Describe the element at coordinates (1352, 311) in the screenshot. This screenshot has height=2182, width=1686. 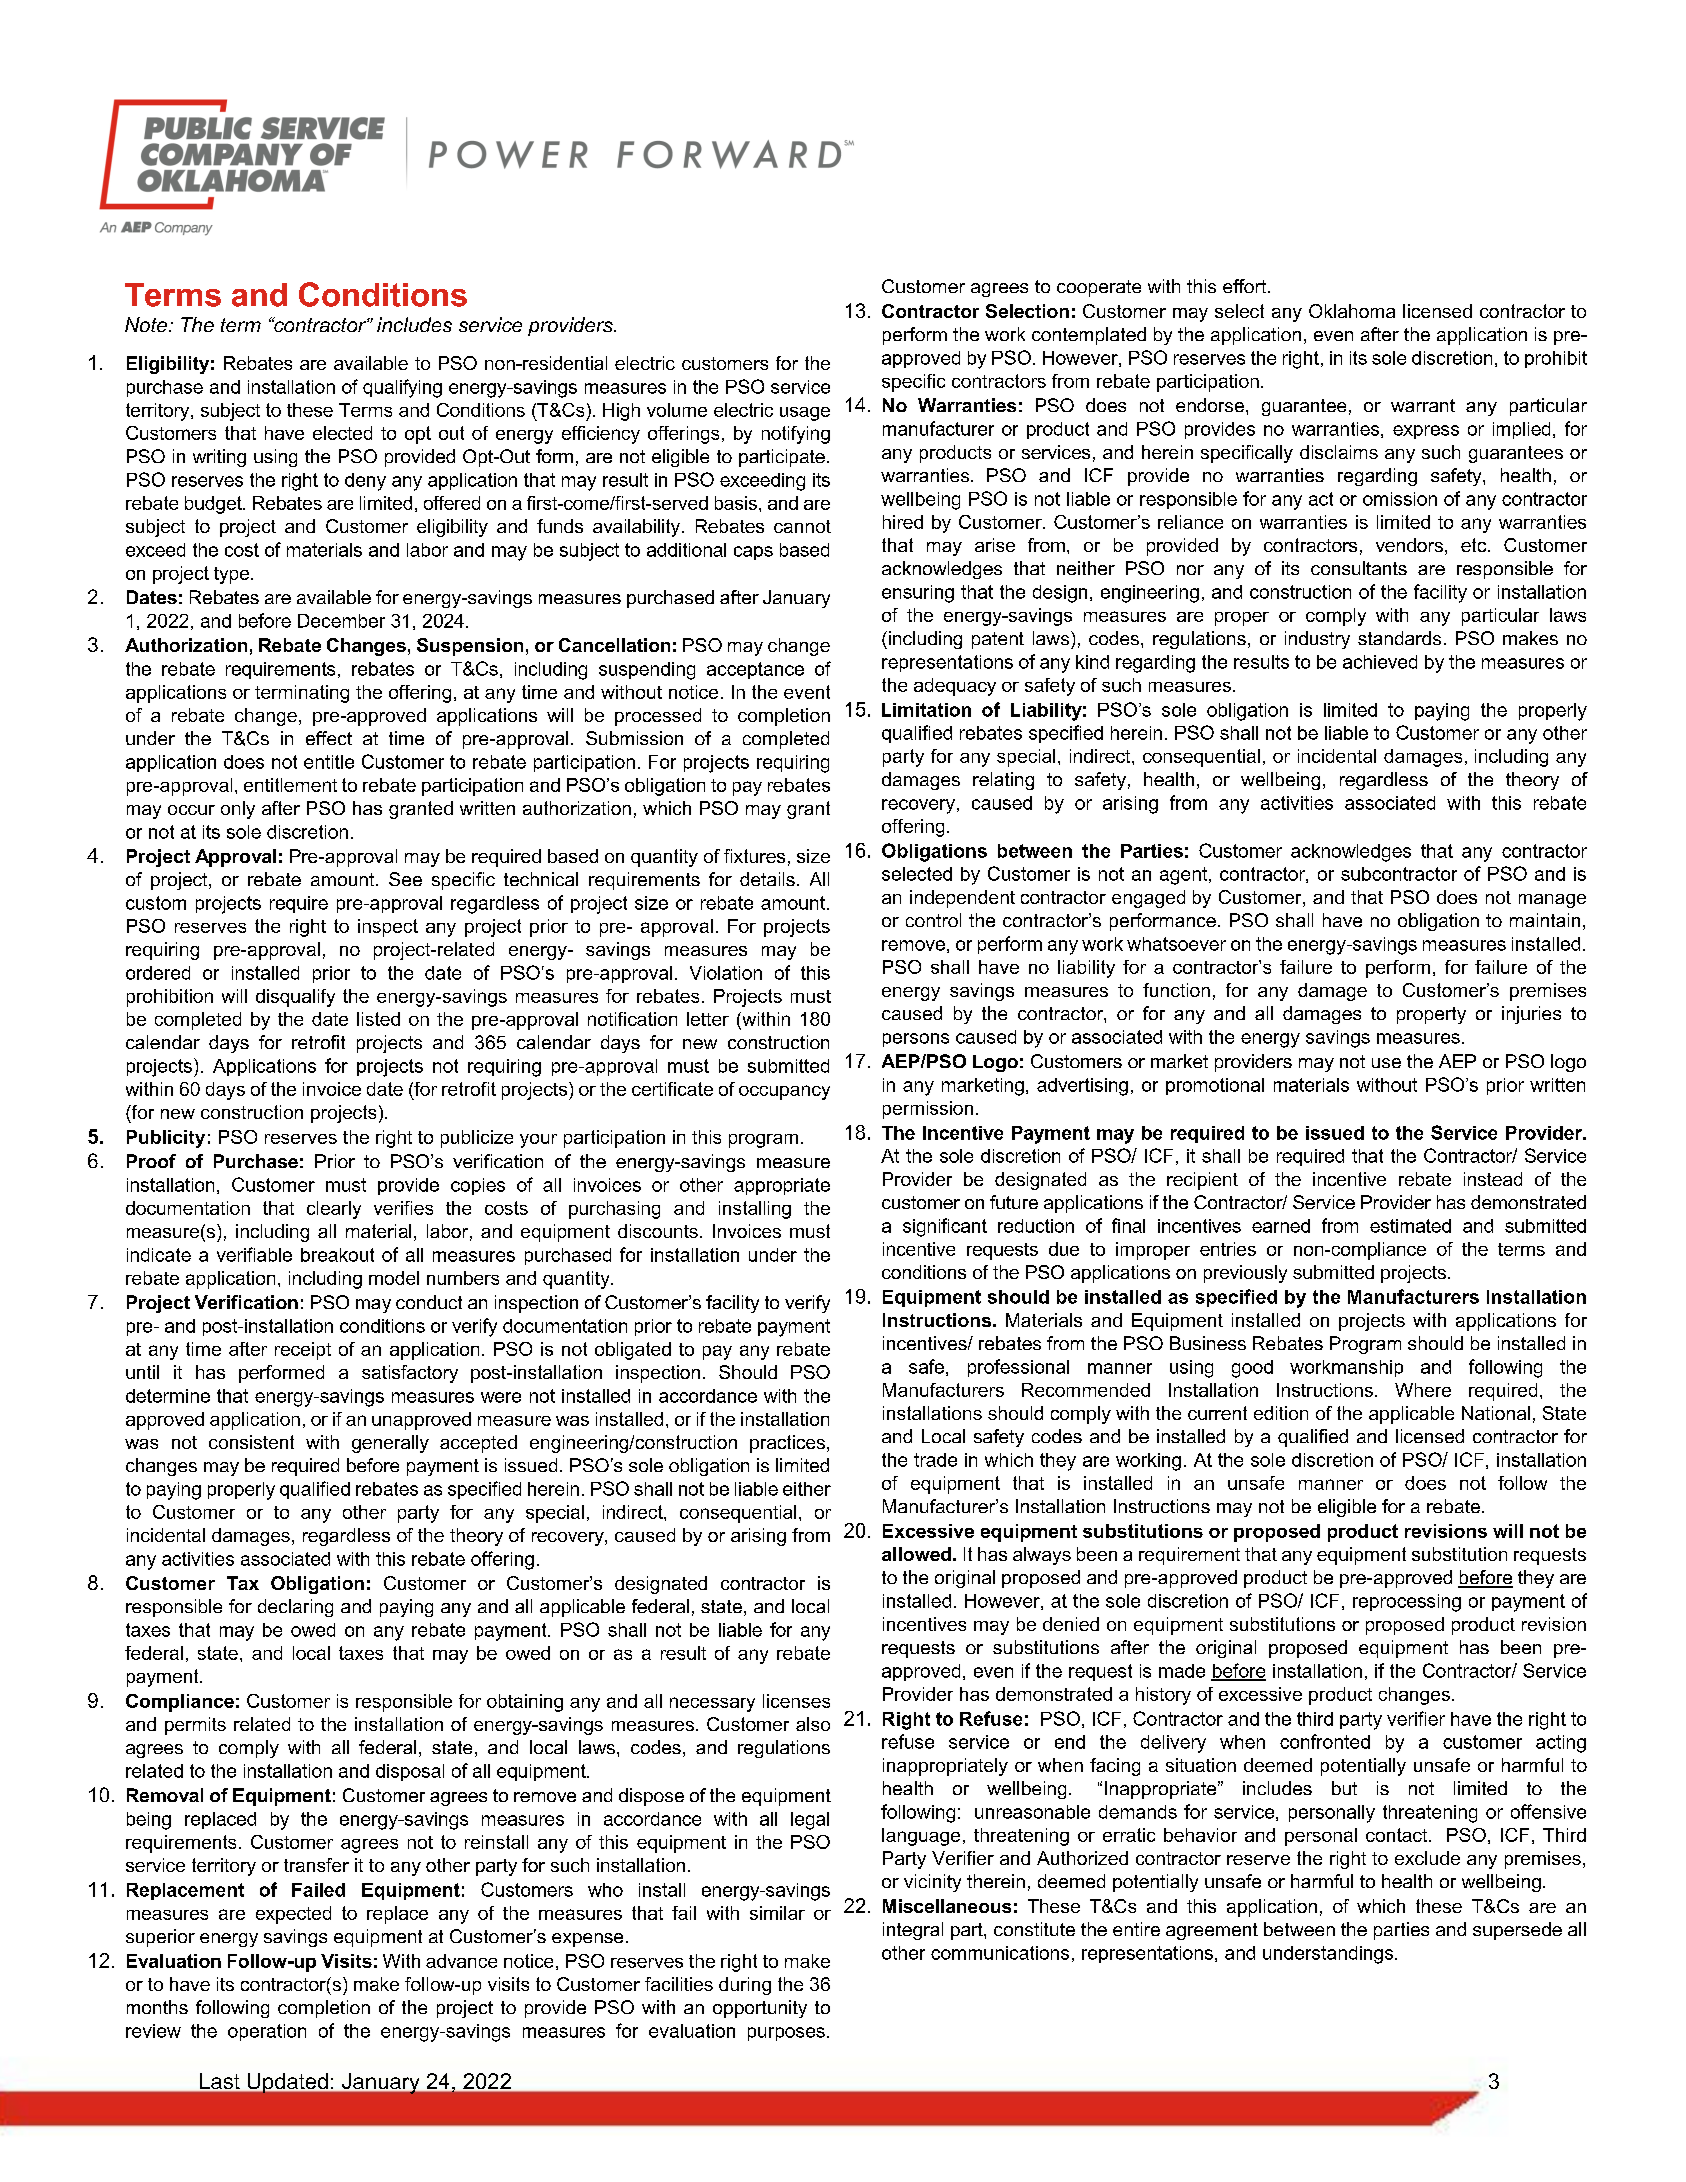
I see `Oklahoma` at that location.
